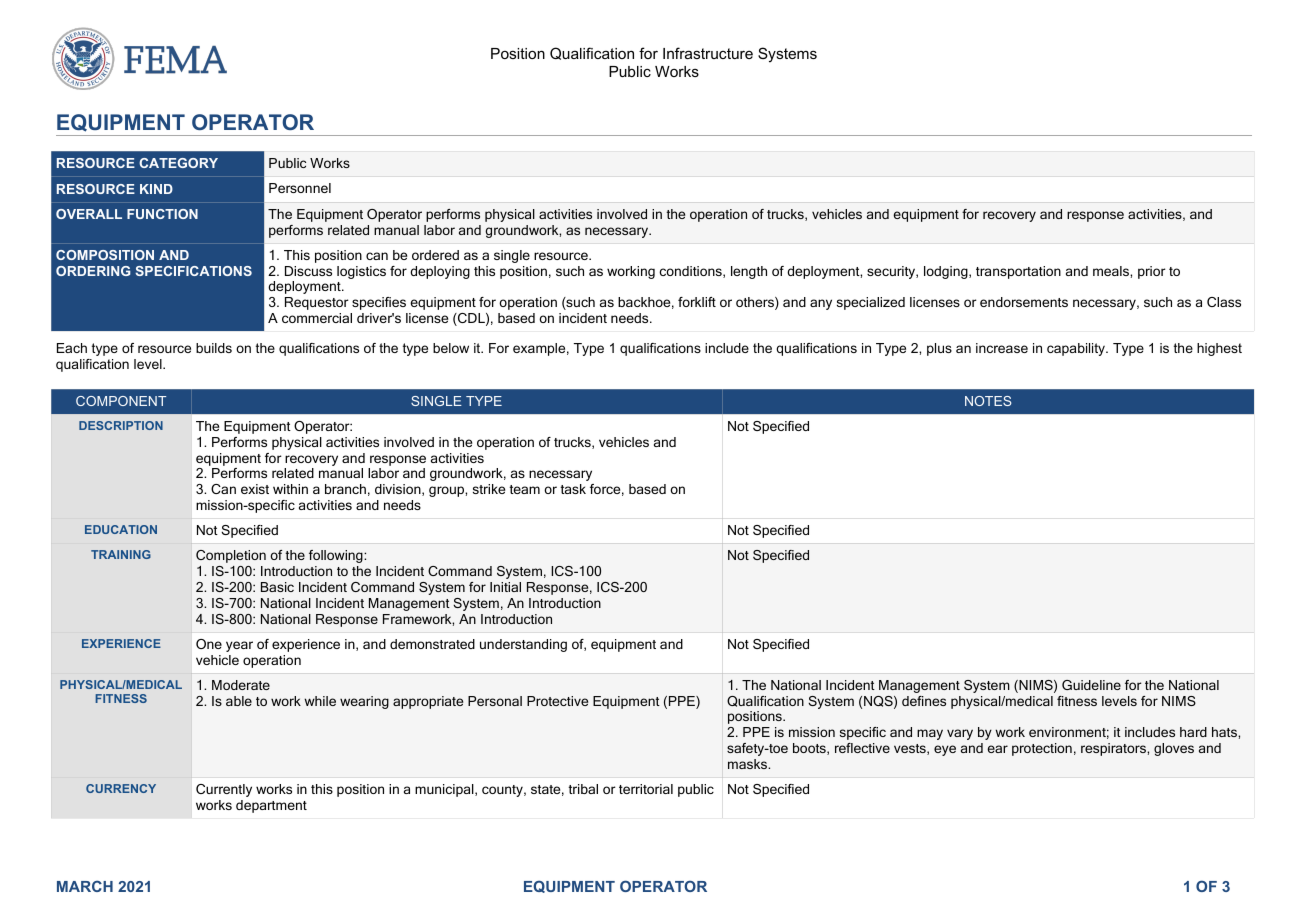  I want to click on exist, so click(255, 489).
